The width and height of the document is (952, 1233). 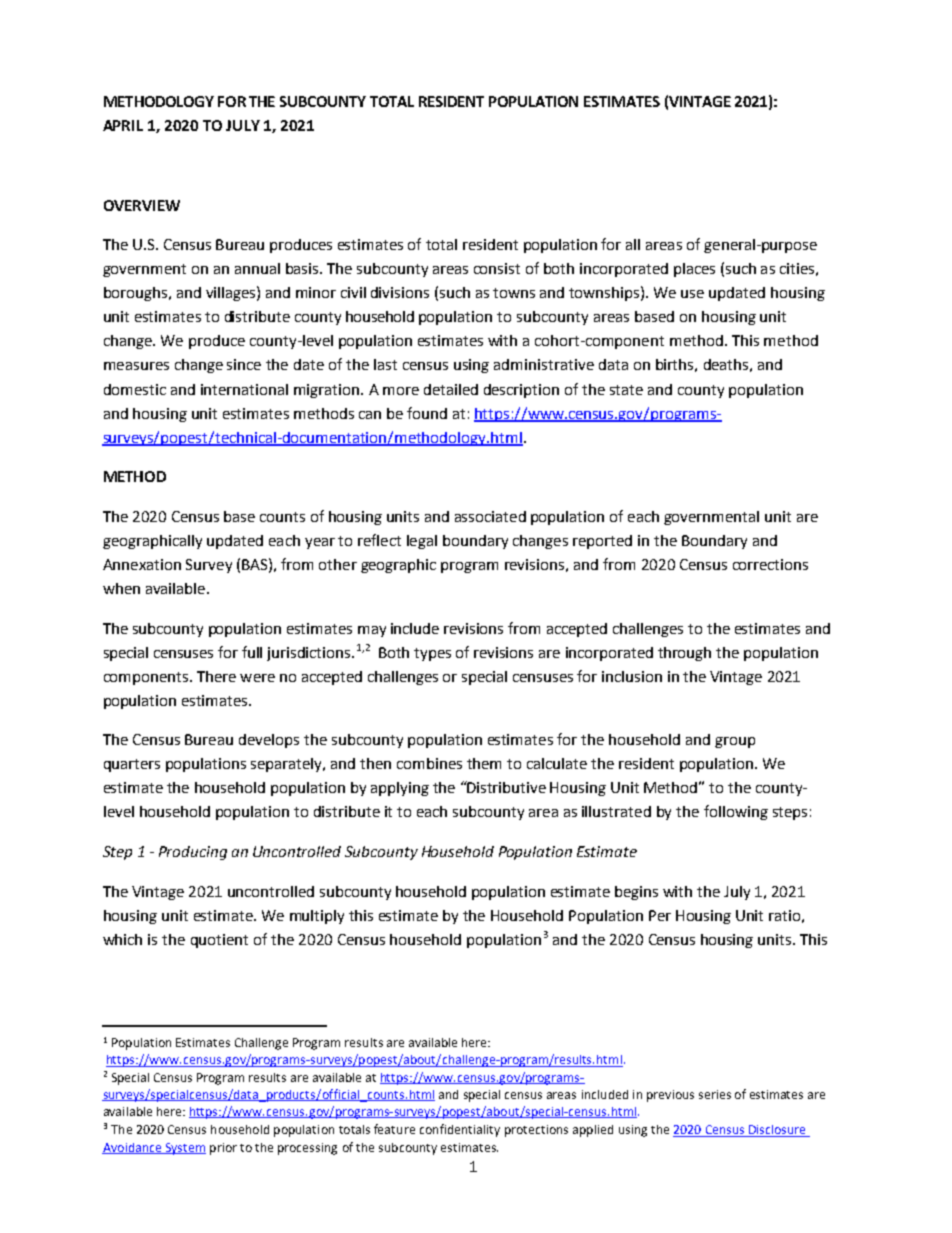 I want to click on series, so click(x=715, y=1094).
